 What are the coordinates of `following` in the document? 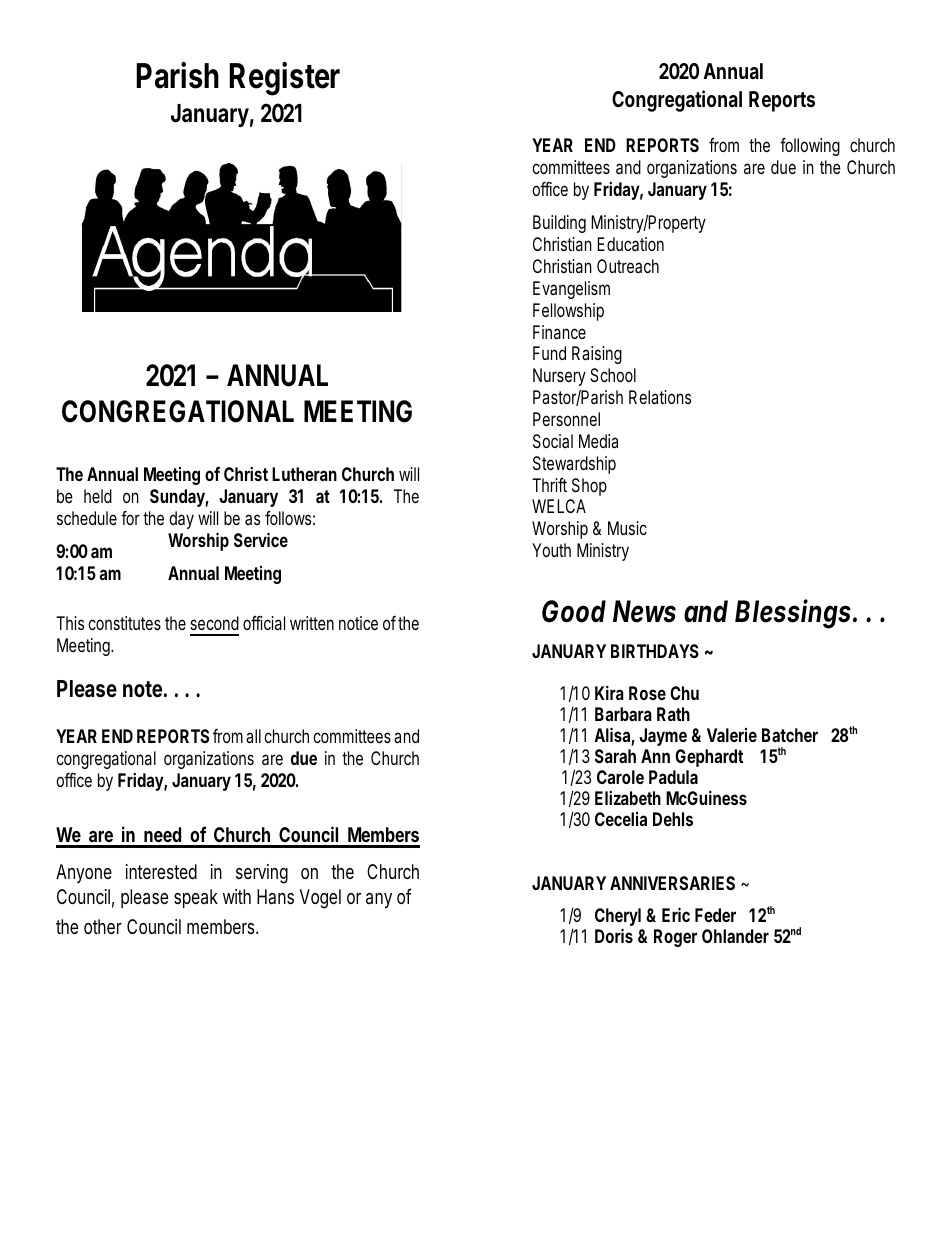 It's located at (810, 147).
